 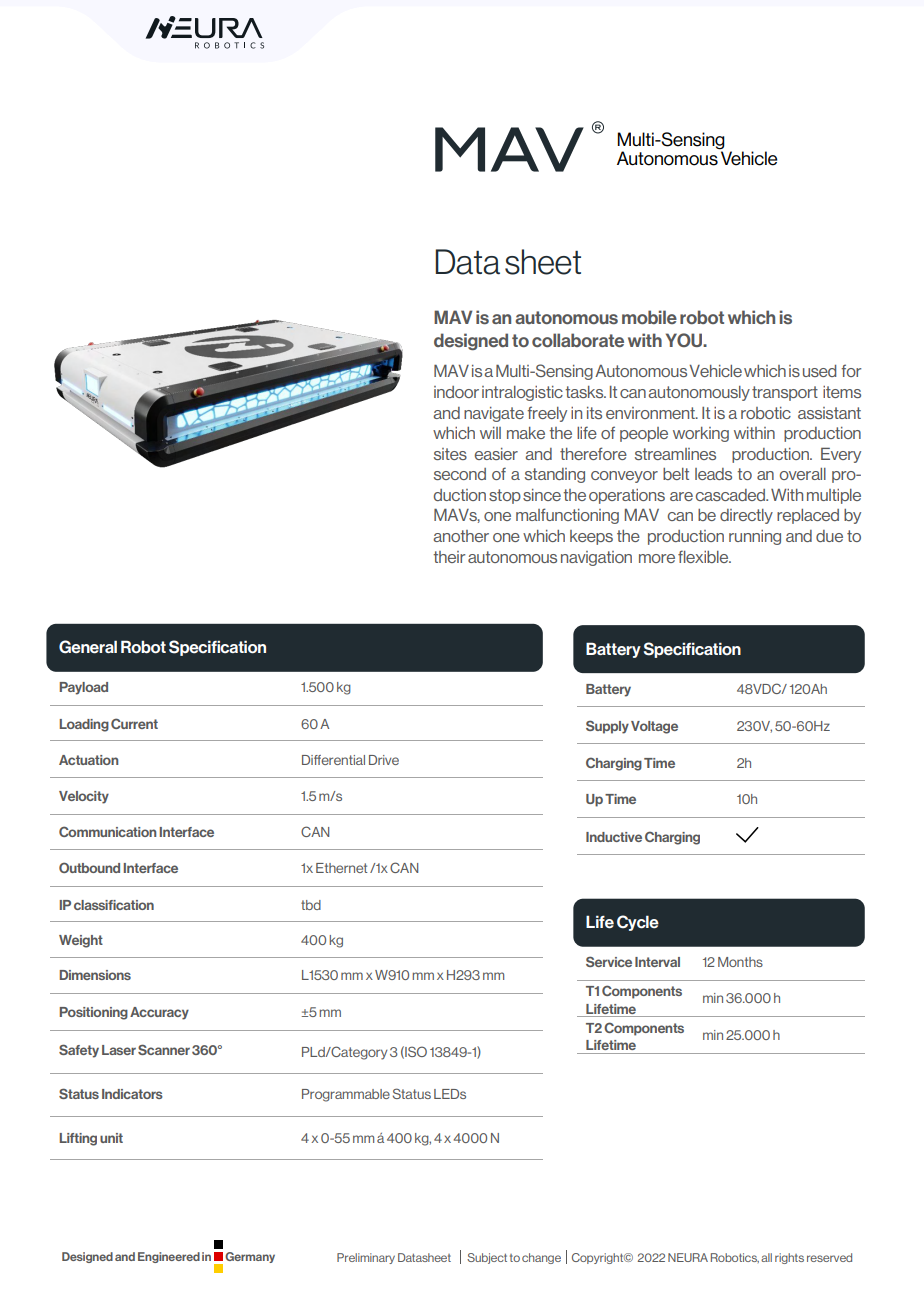 I want to click on used, so click(x=819, y=371).
